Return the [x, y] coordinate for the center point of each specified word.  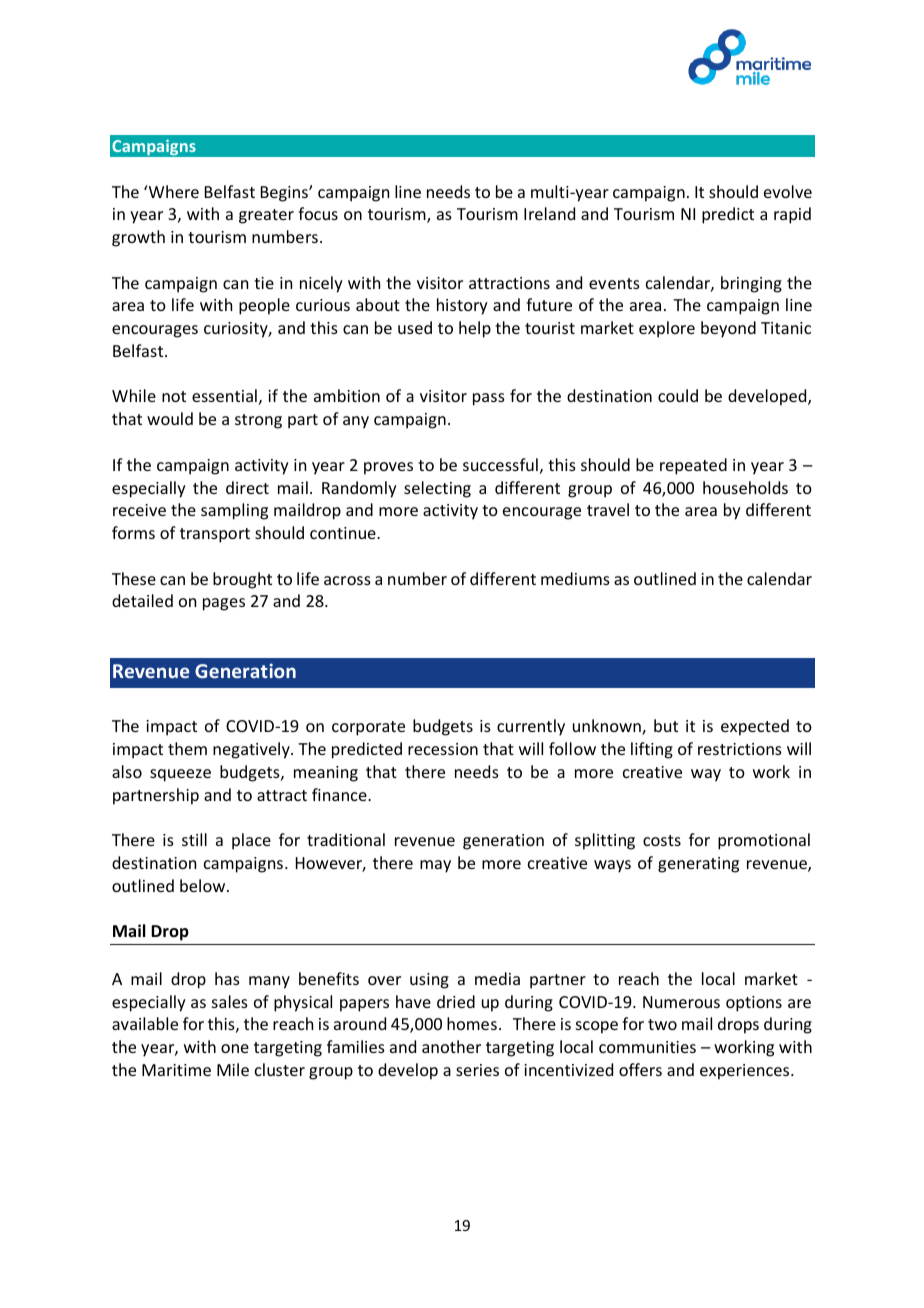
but [666, 725]
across [347, 580]
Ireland [549, 213]
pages [224, 604]
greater [266, 216]
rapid [792, 215]
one [235, 1048]
